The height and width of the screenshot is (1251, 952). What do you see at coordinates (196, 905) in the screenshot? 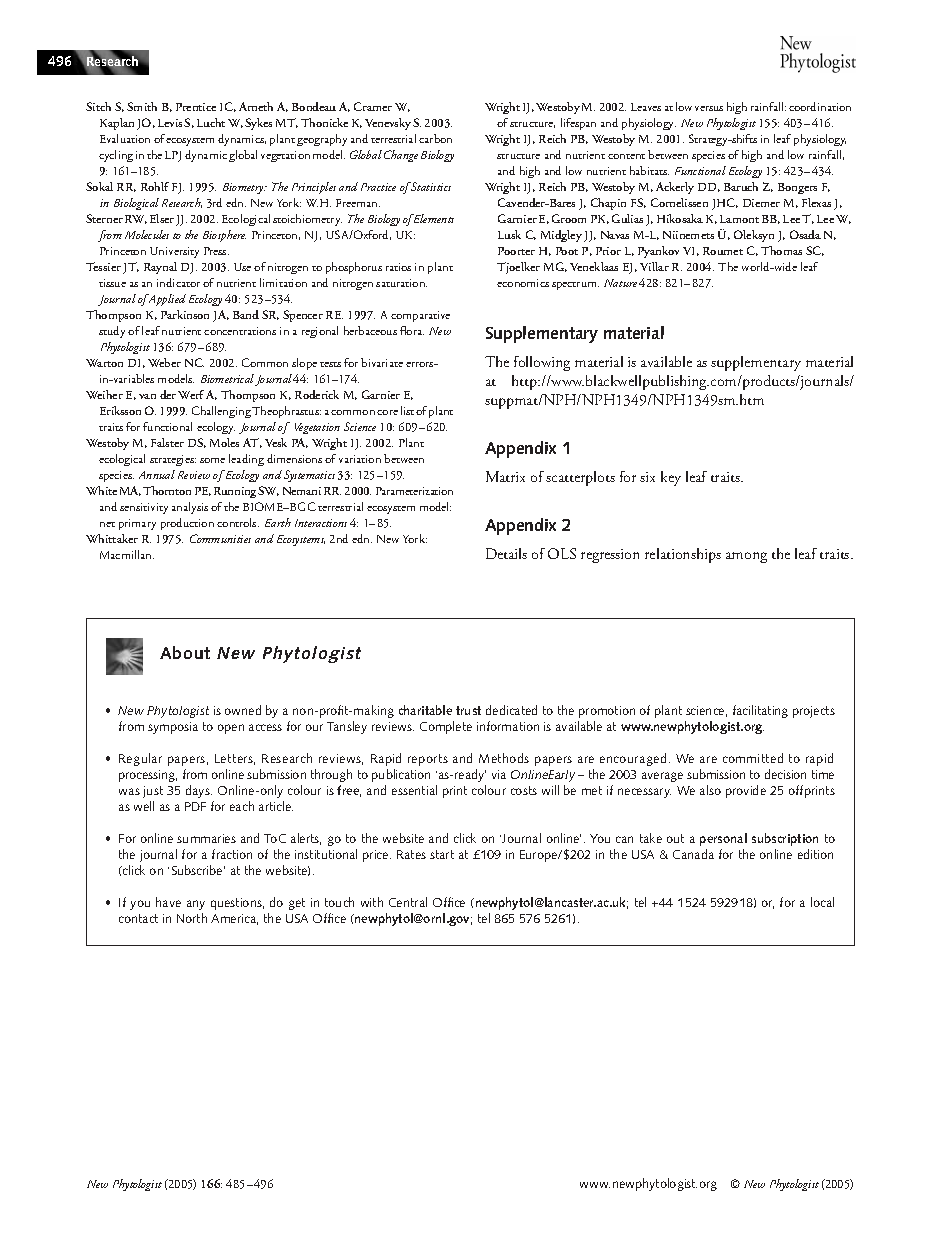
I see `any` at bounding box center [196, 905].
